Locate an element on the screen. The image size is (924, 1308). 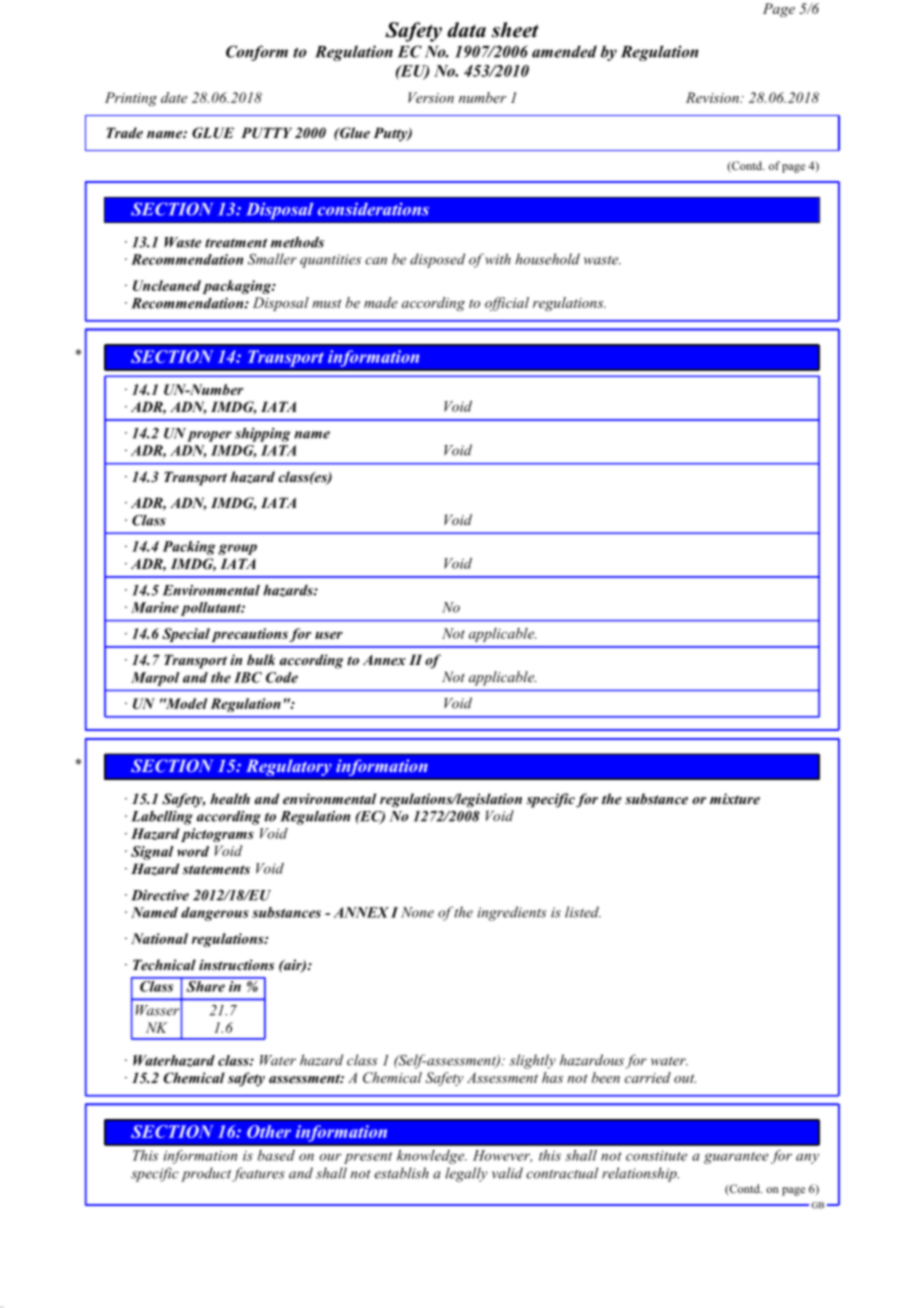
listed is located at coordinates (583, 912).
